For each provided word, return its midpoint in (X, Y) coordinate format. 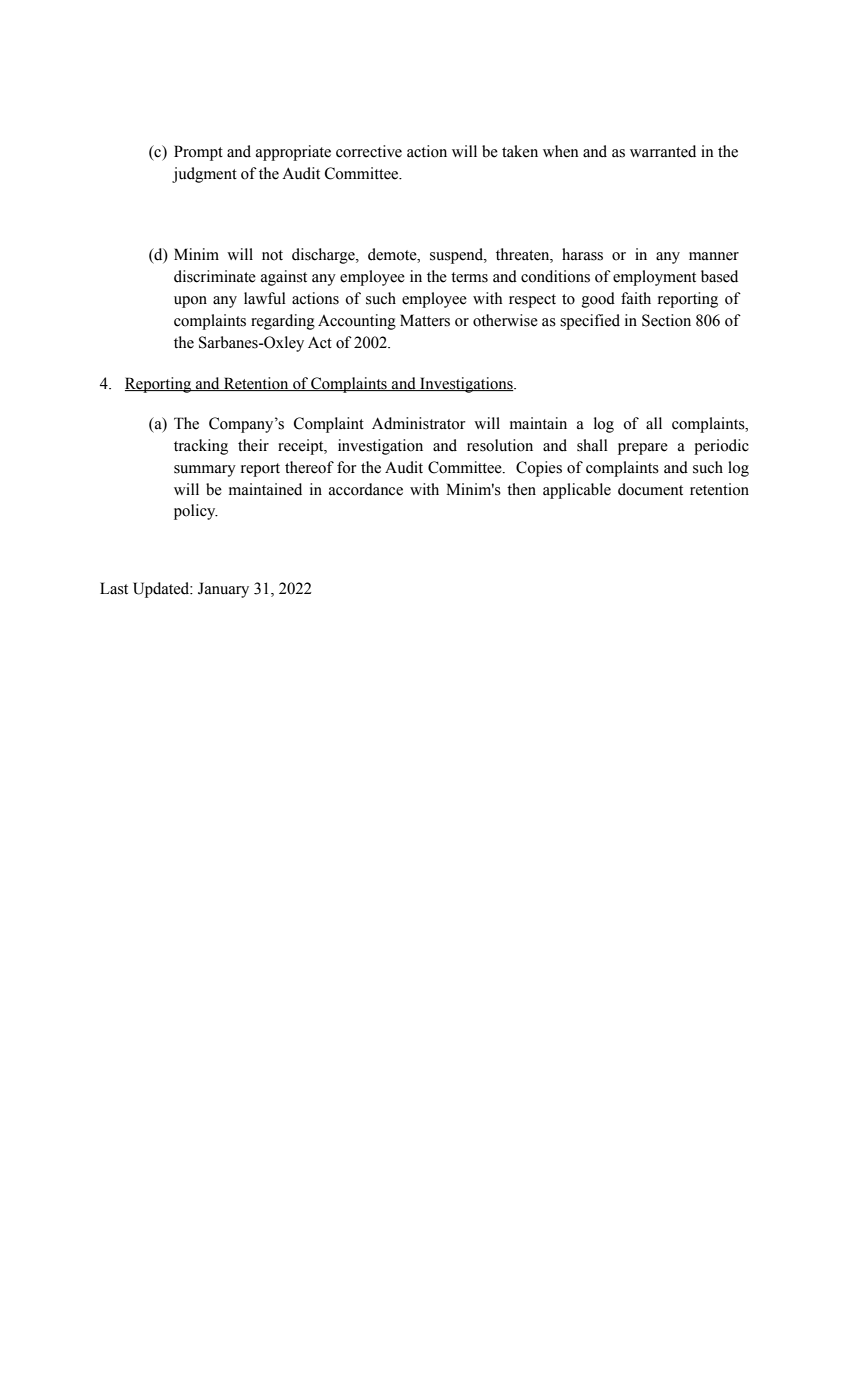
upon (190, 302)
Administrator (419, 423)
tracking (201, 447)
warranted (663, 151)
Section (666, 320)
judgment (204, 175)
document (650, 489)
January (223, 590)
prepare (643, 449)
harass (582, 254)
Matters (425, 320)
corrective (369, 151)
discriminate (215, 276)
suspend (458, 256)
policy (196, 512)
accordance (366, 489)
